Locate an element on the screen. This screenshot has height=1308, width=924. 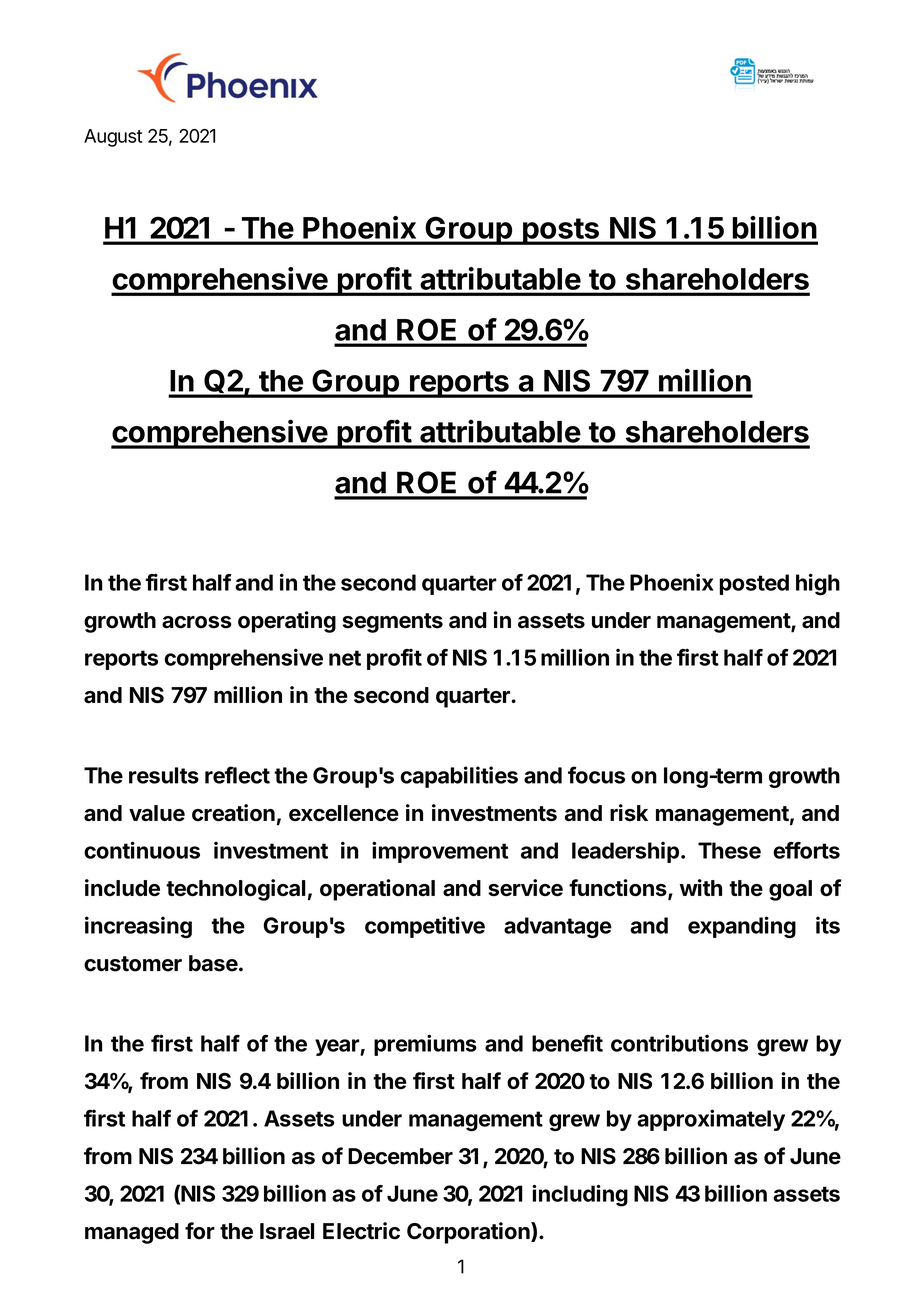
base is located at coordinates (213, 963).
